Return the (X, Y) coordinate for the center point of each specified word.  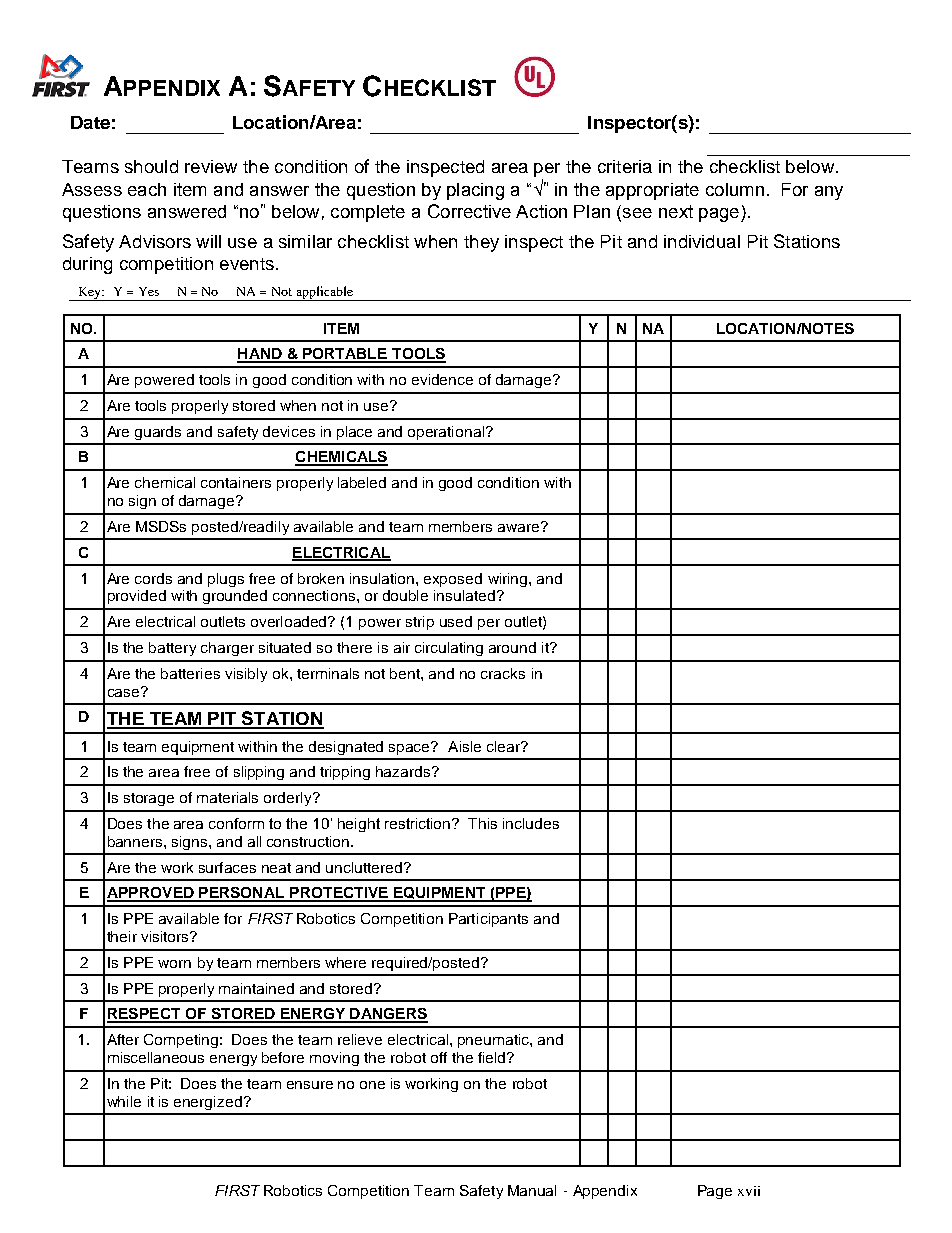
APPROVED (151, 894)
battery (172, 649)
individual (702, 241)
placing (475, 191)
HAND (260, 355)
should (151, 166)
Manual (532, 1190)
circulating (449, 649)
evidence (442, 379)
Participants (488, 920)
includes (531, 823)
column (735, 189)
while (124, 1101)
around (512, 647)
